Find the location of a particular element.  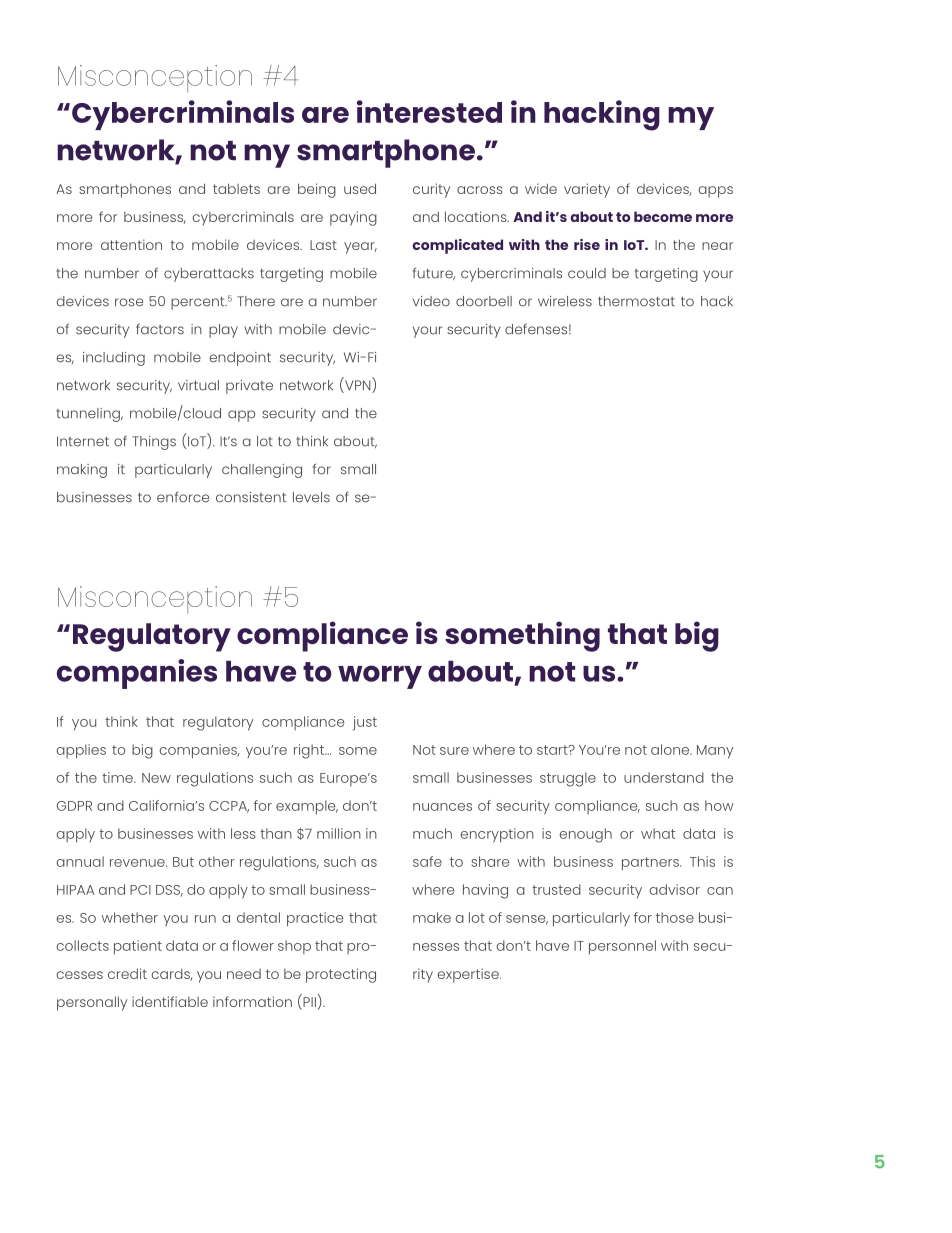

New is located at coordinates (156, 778).
